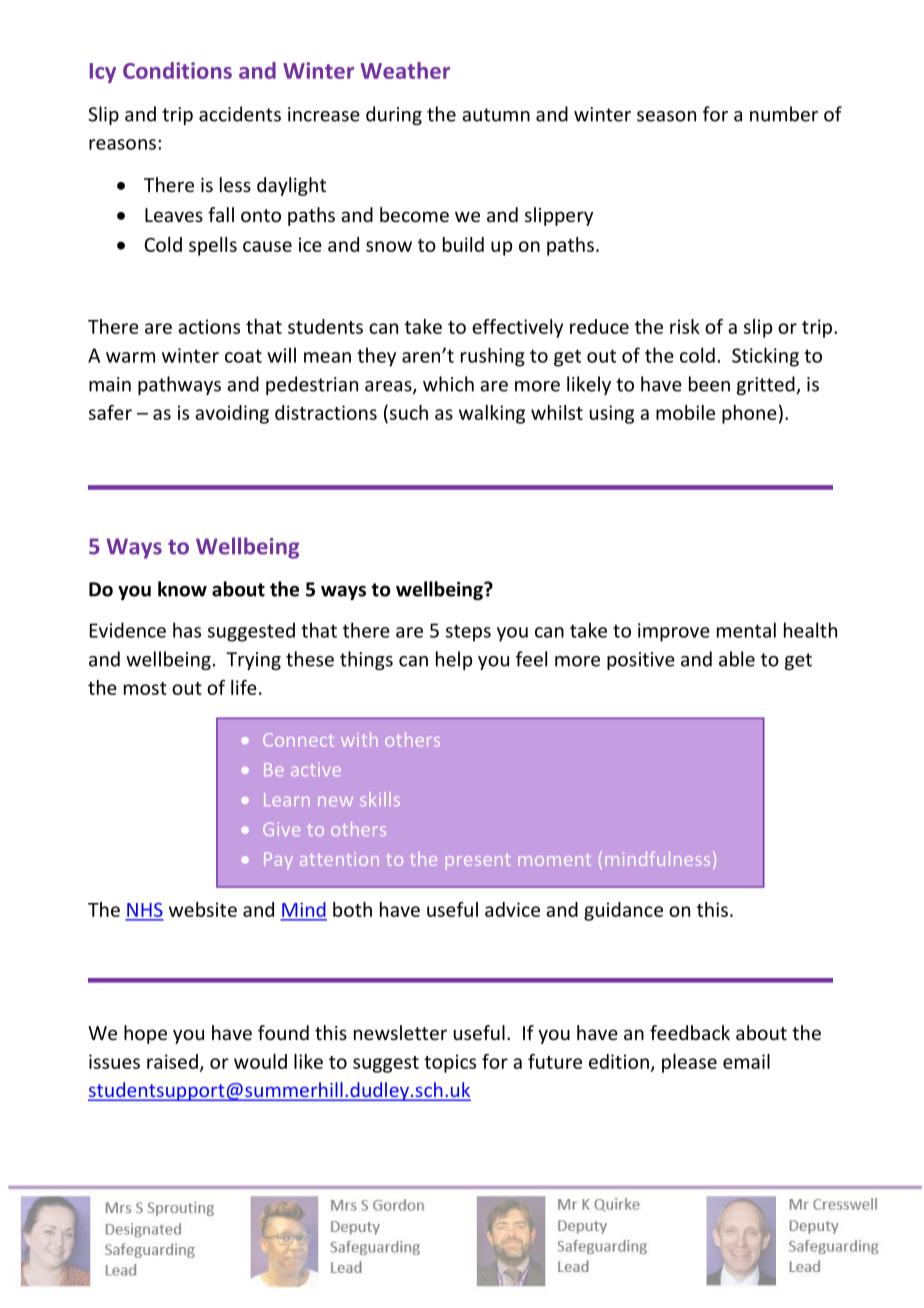  I want to click on topics, so click(450, 1063).
